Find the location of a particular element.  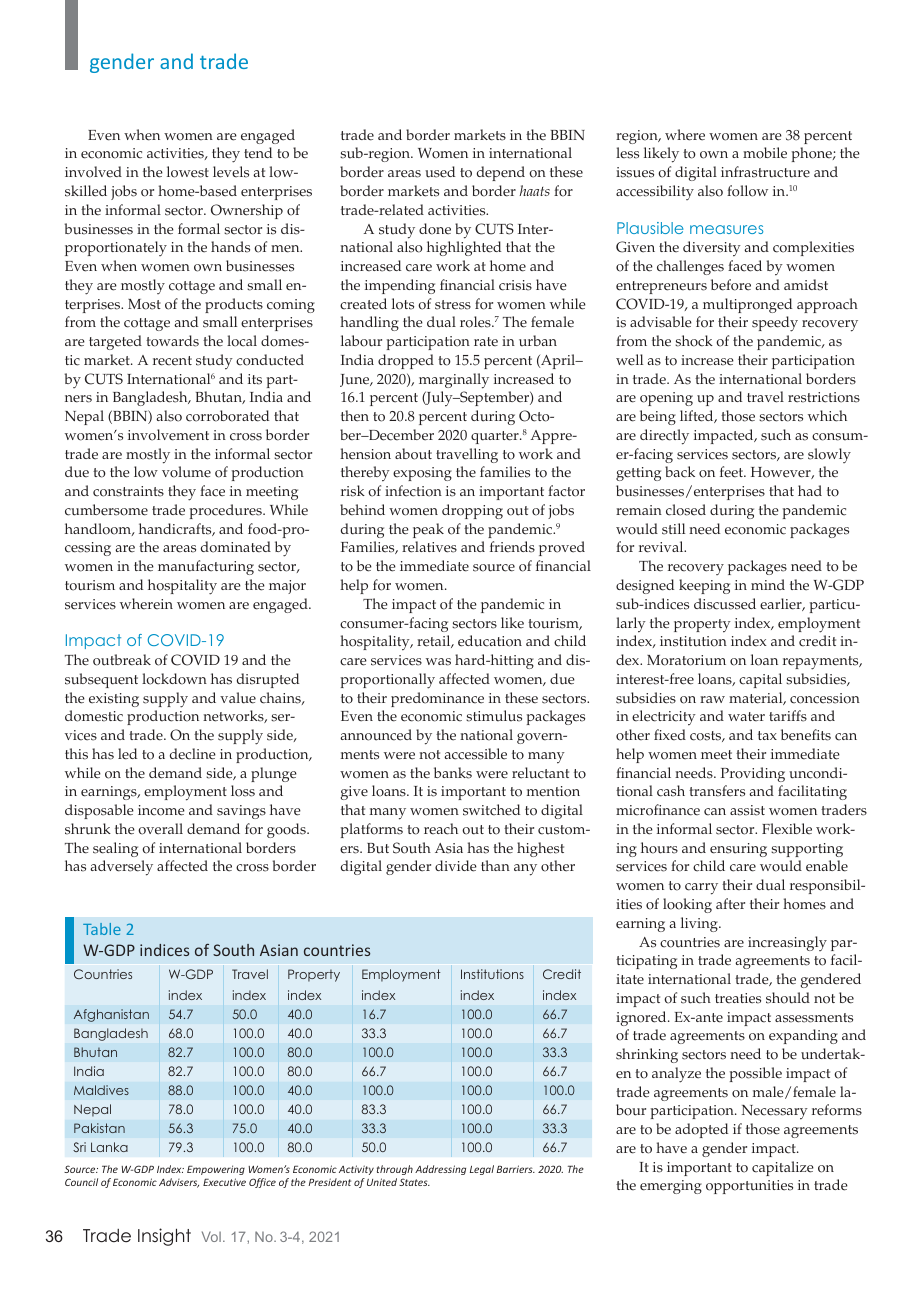

recent is located at coordinates (172, 361).
